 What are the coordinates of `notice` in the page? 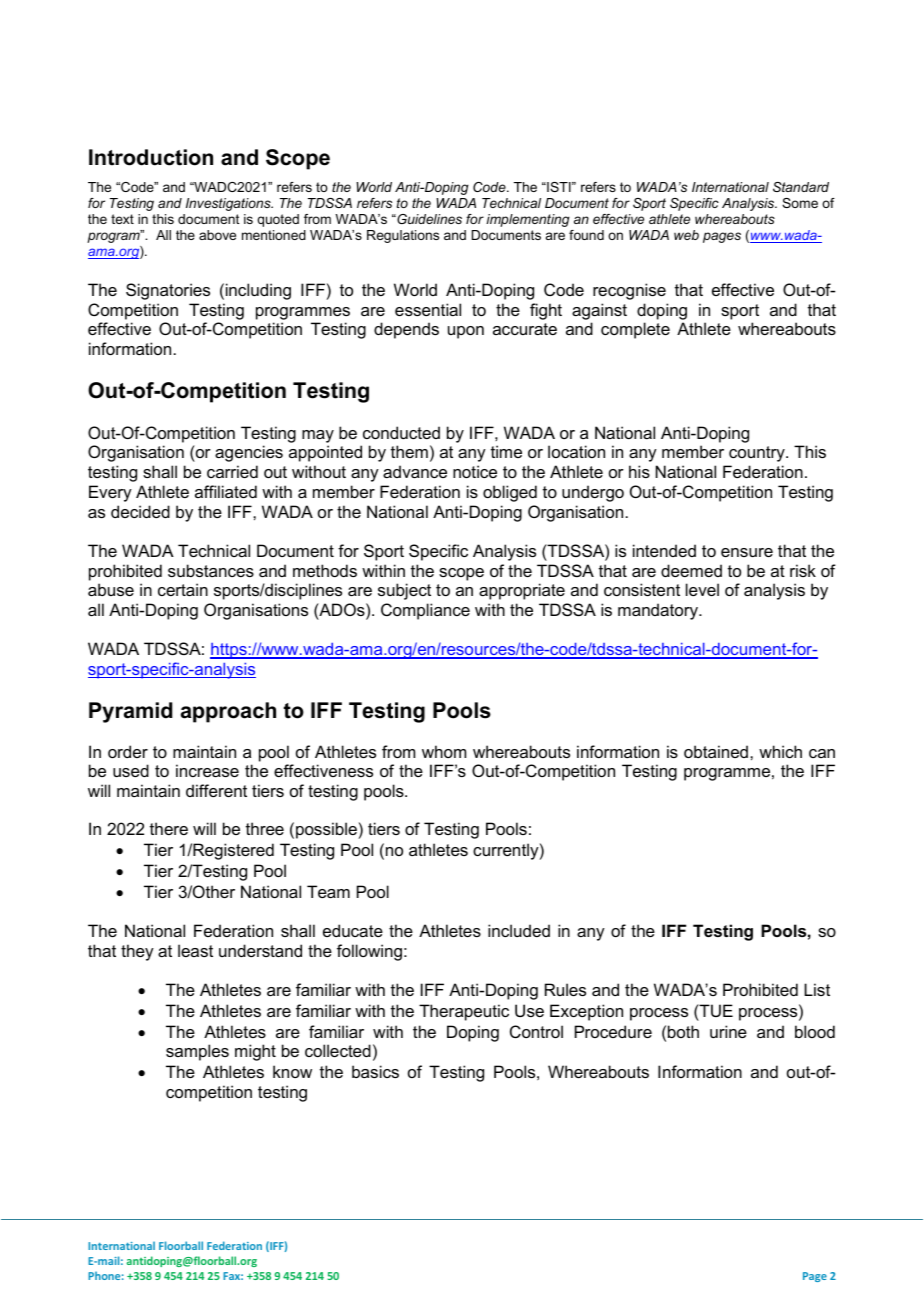 It's located at (475, 471).
